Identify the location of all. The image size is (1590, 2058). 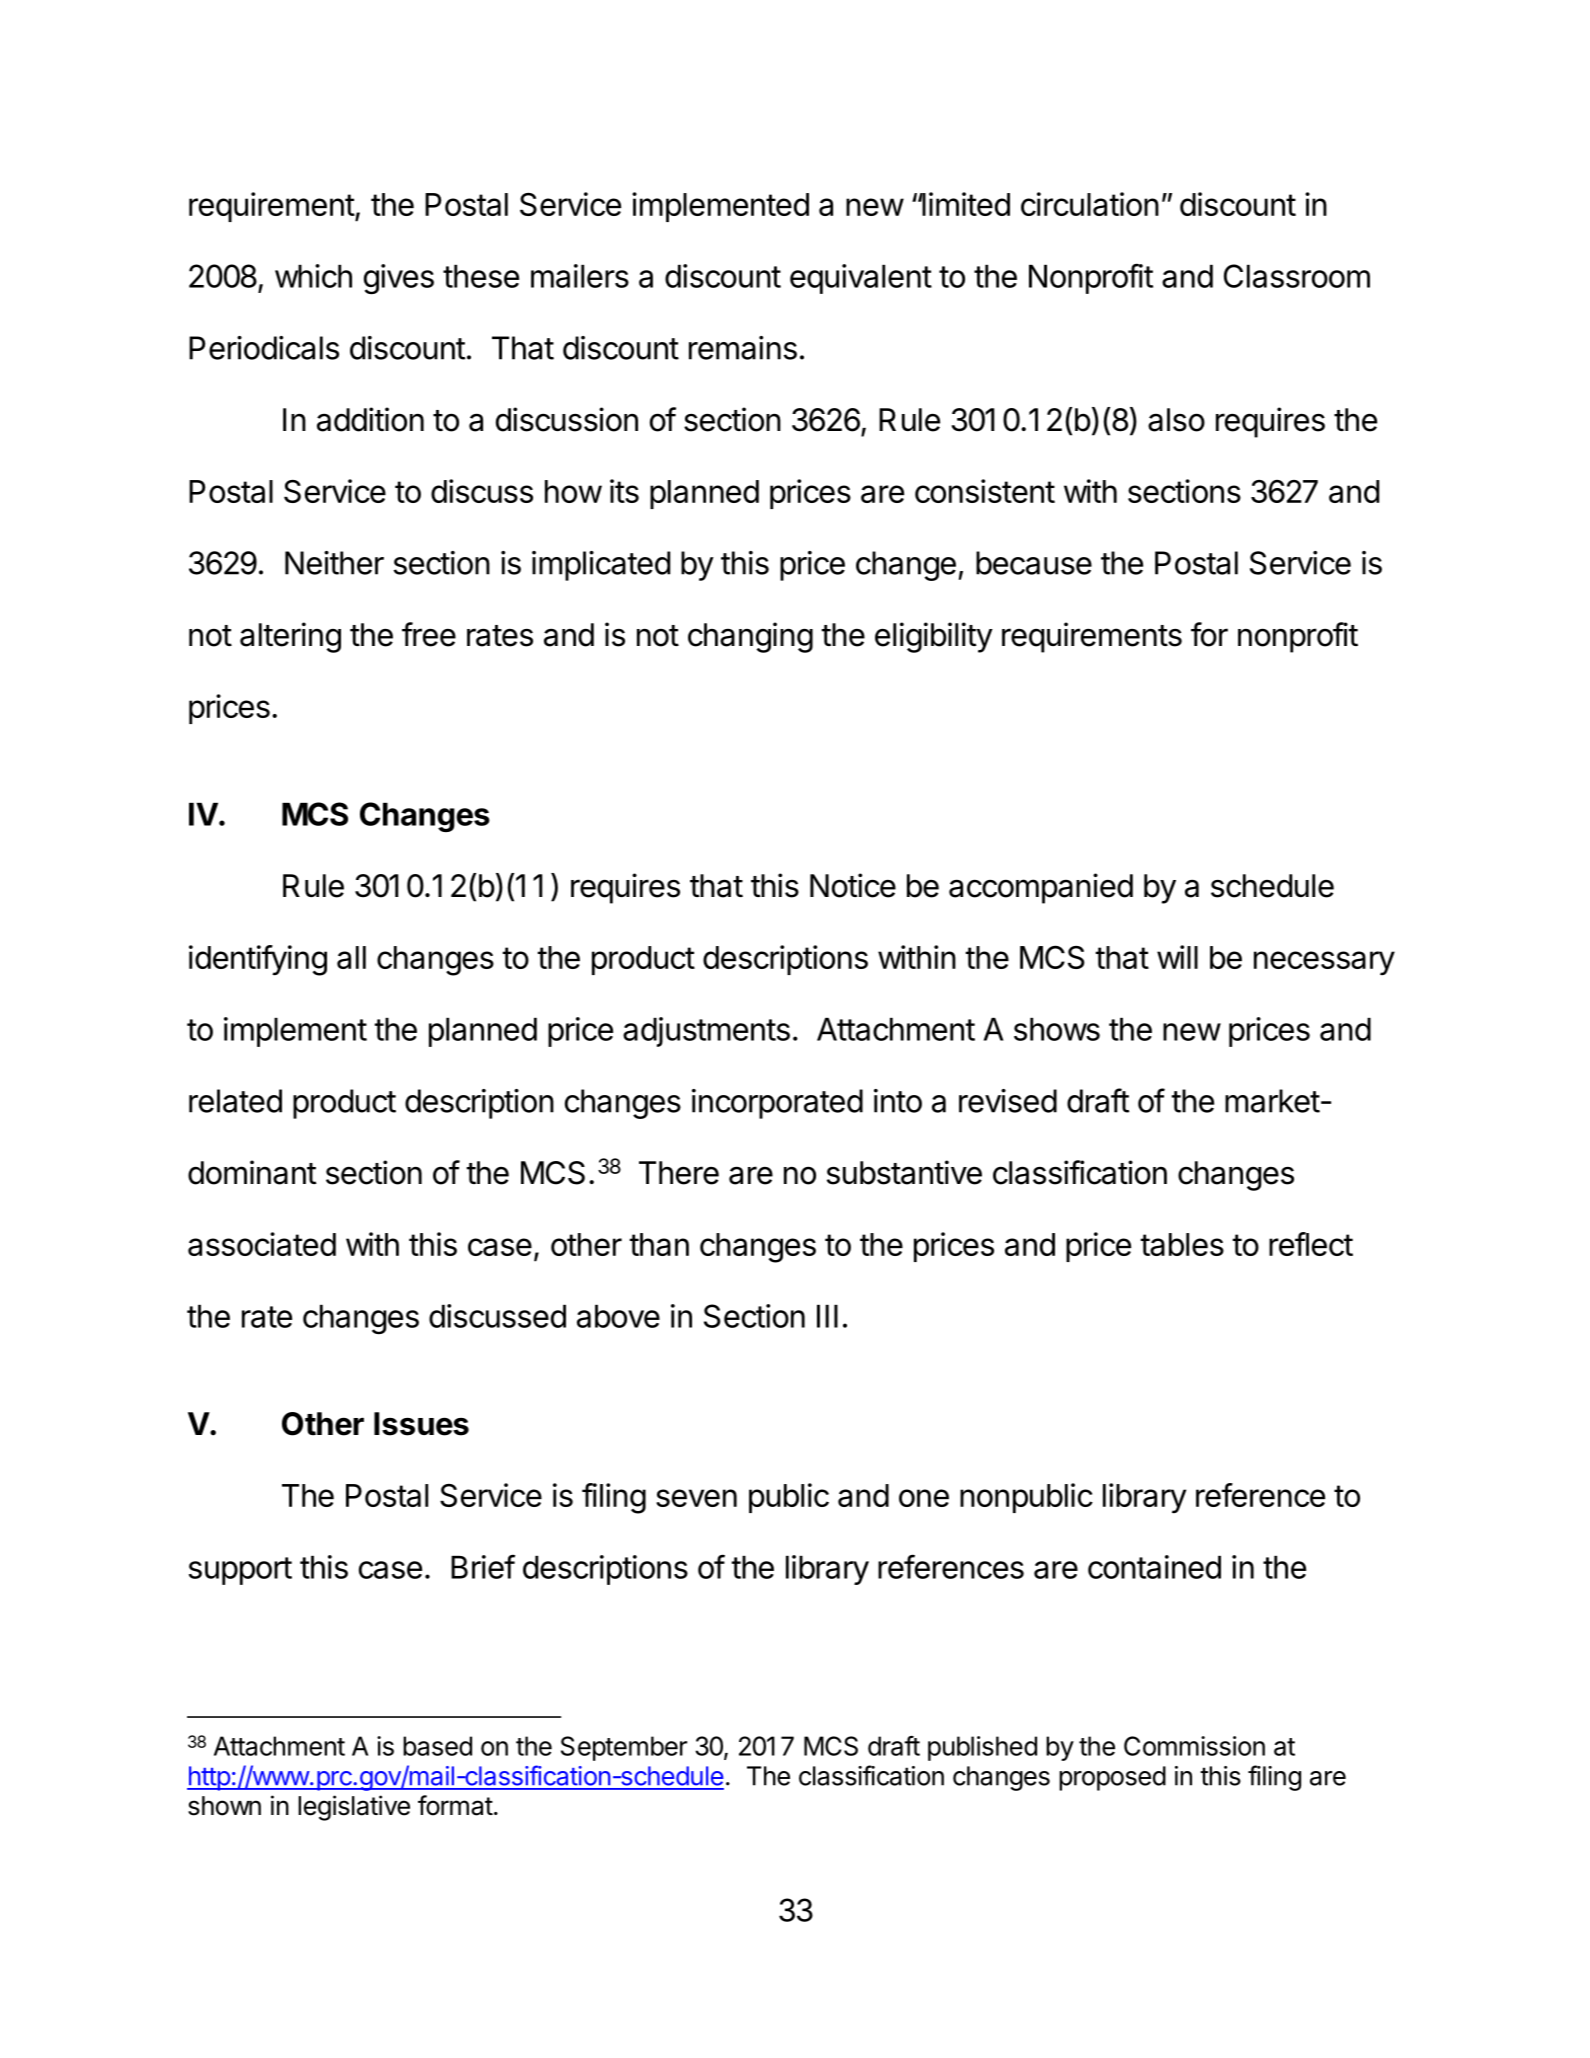
(351, 957).
